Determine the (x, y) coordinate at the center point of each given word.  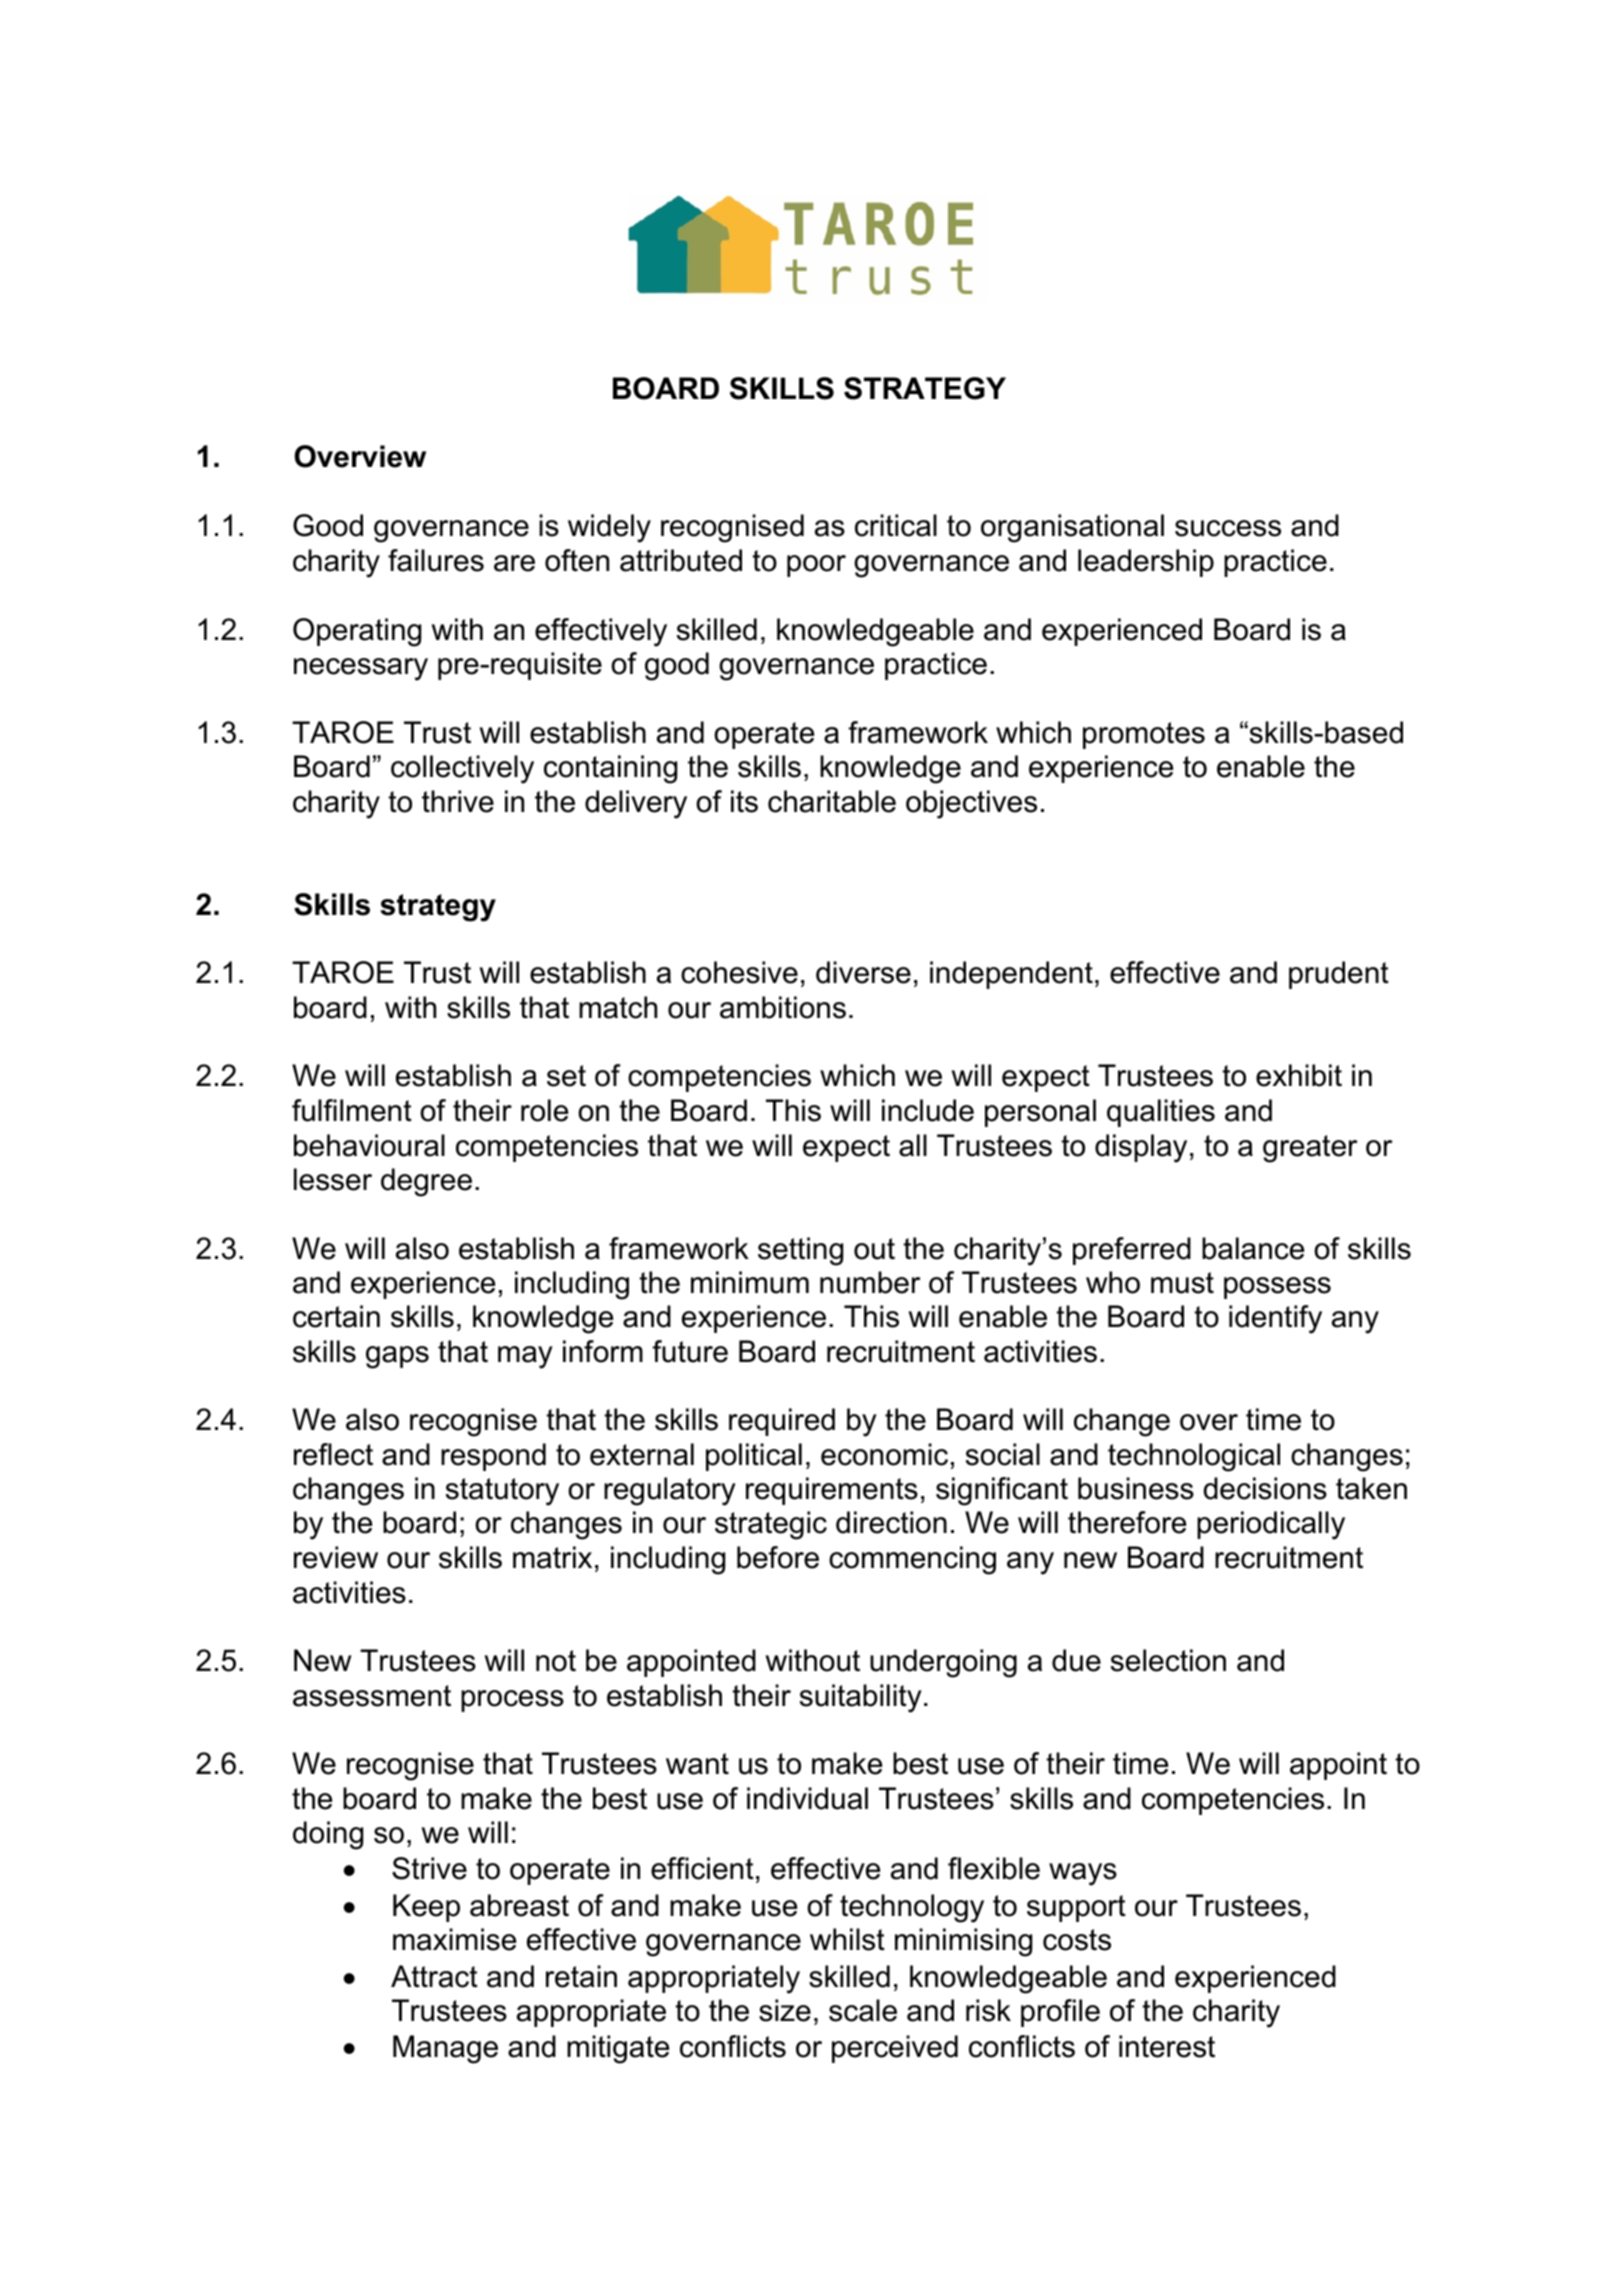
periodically (1271, 1525)
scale (863, 2010)
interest (1167, 2046)
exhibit (1299, 1075)
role (544, 1110)
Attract (434, 1976)
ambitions (783, 1007)
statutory (502, 1492)
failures (436, 560)
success (1228, 528)
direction (891, 1522)
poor (816, 566)
